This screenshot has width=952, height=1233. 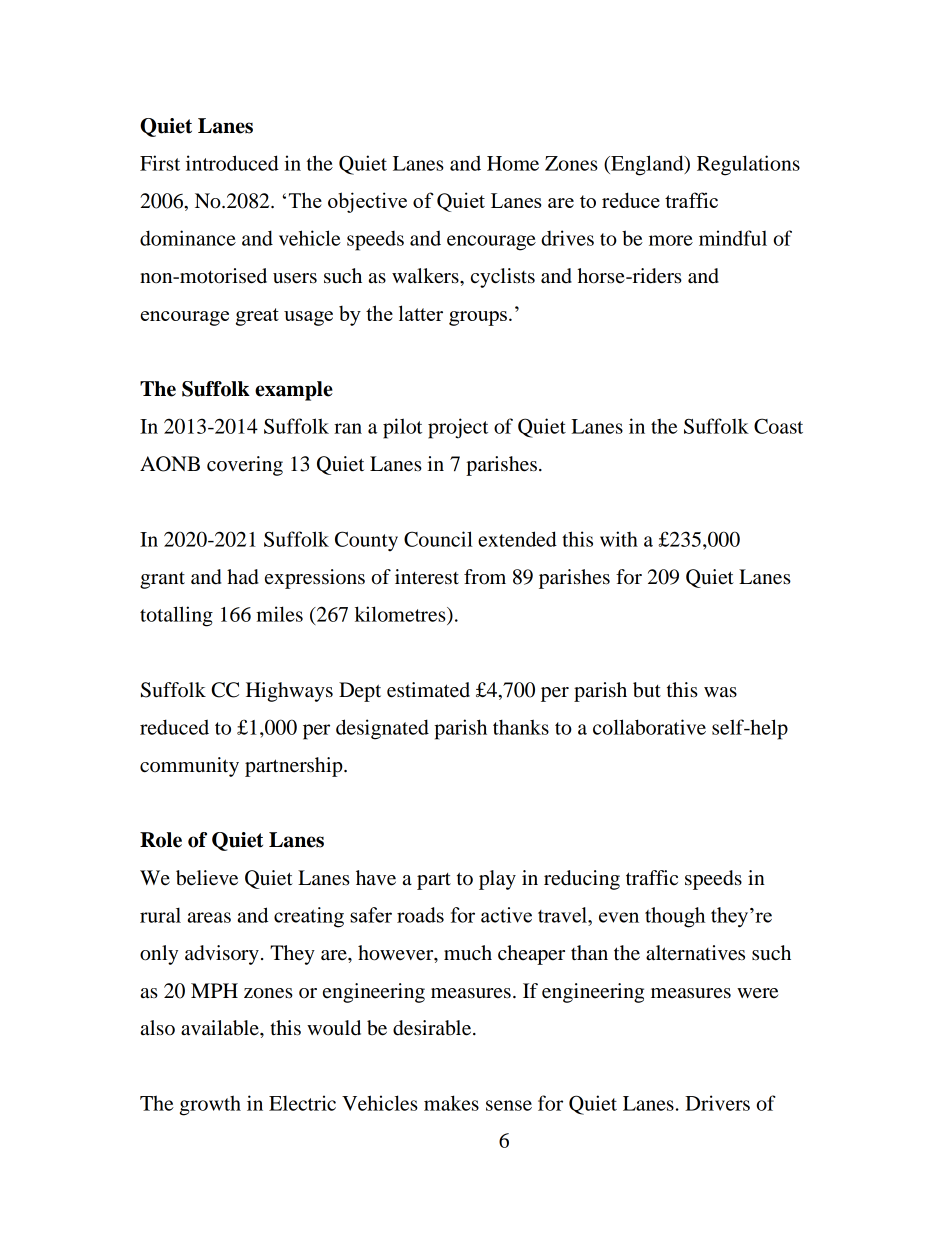 What do you see at coordinates (210, 1105) in the screenshot?
I see `growth` at bounding box center [210, 1105].
